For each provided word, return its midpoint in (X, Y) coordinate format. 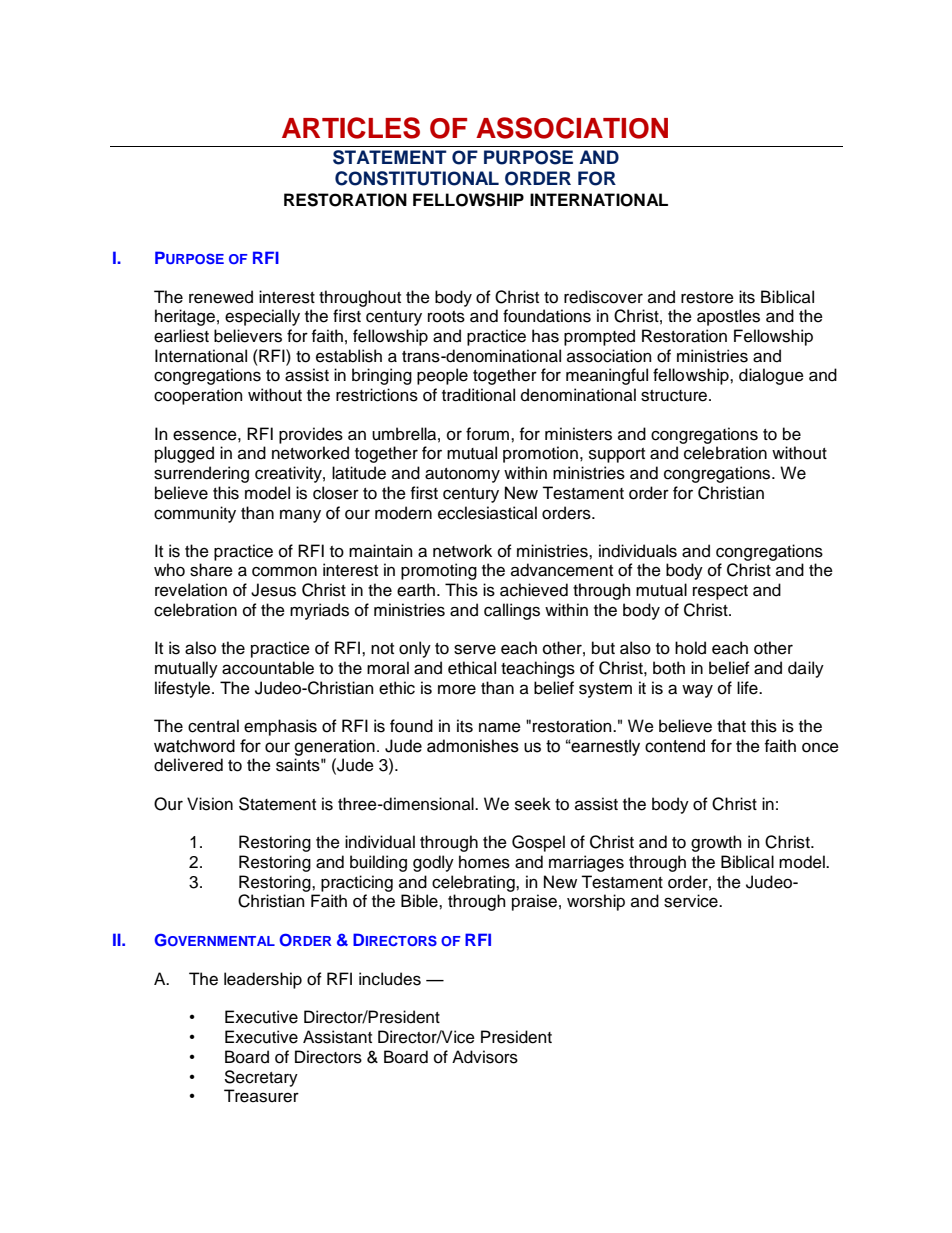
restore (707, 298)
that (731, 726)
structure (675, 396)
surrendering (201, 474)
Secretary (261, 1078)
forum (489, 434)
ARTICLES (351, 128)
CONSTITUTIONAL (417, 178)
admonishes (473, 746)
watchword (194, 746)
